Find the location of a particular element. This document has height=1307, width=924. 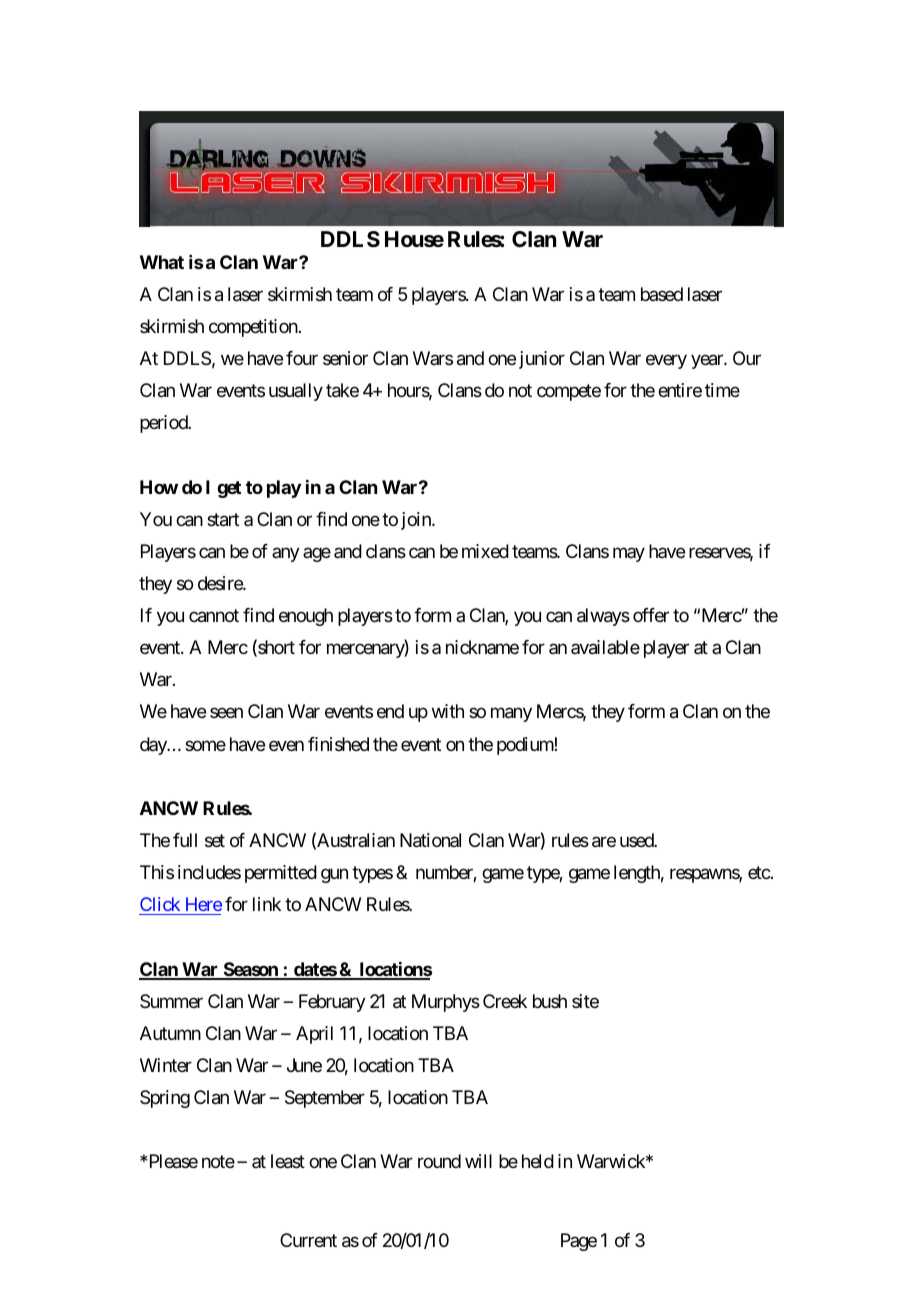

round is located at coordinates (439, 1161).
